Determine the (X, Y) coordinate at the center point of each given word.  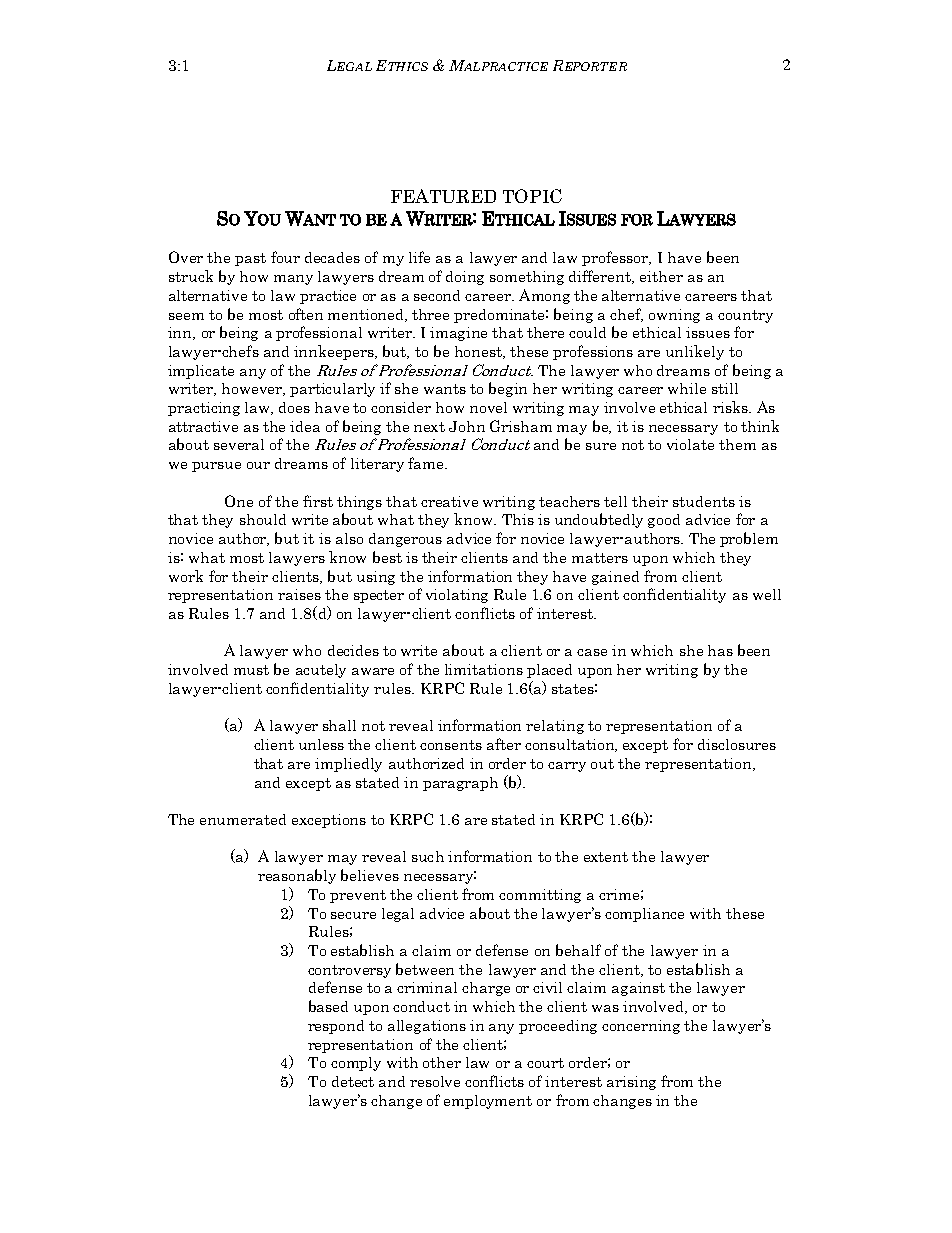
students (704, 501)
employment (488, 1102)
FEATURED (443, 196)
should (263, 519)
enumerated (243, 819)
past (250, 259)
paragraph (460, 784)
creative (449, 501)
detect (353, 1081)
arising (631, 1083)
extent (606, 857)
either (661, 276)
